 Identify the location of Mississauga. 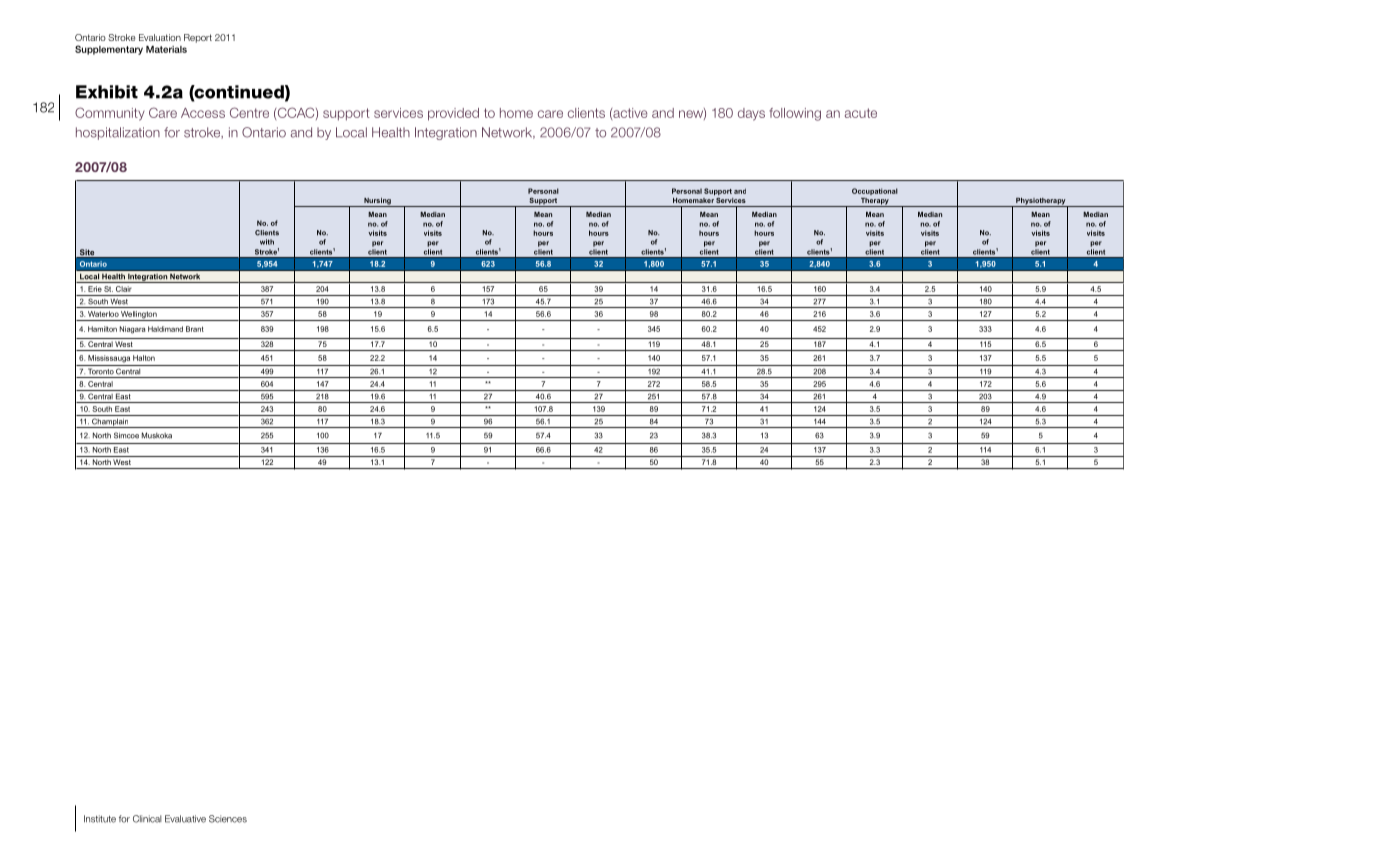
(109, 359).
